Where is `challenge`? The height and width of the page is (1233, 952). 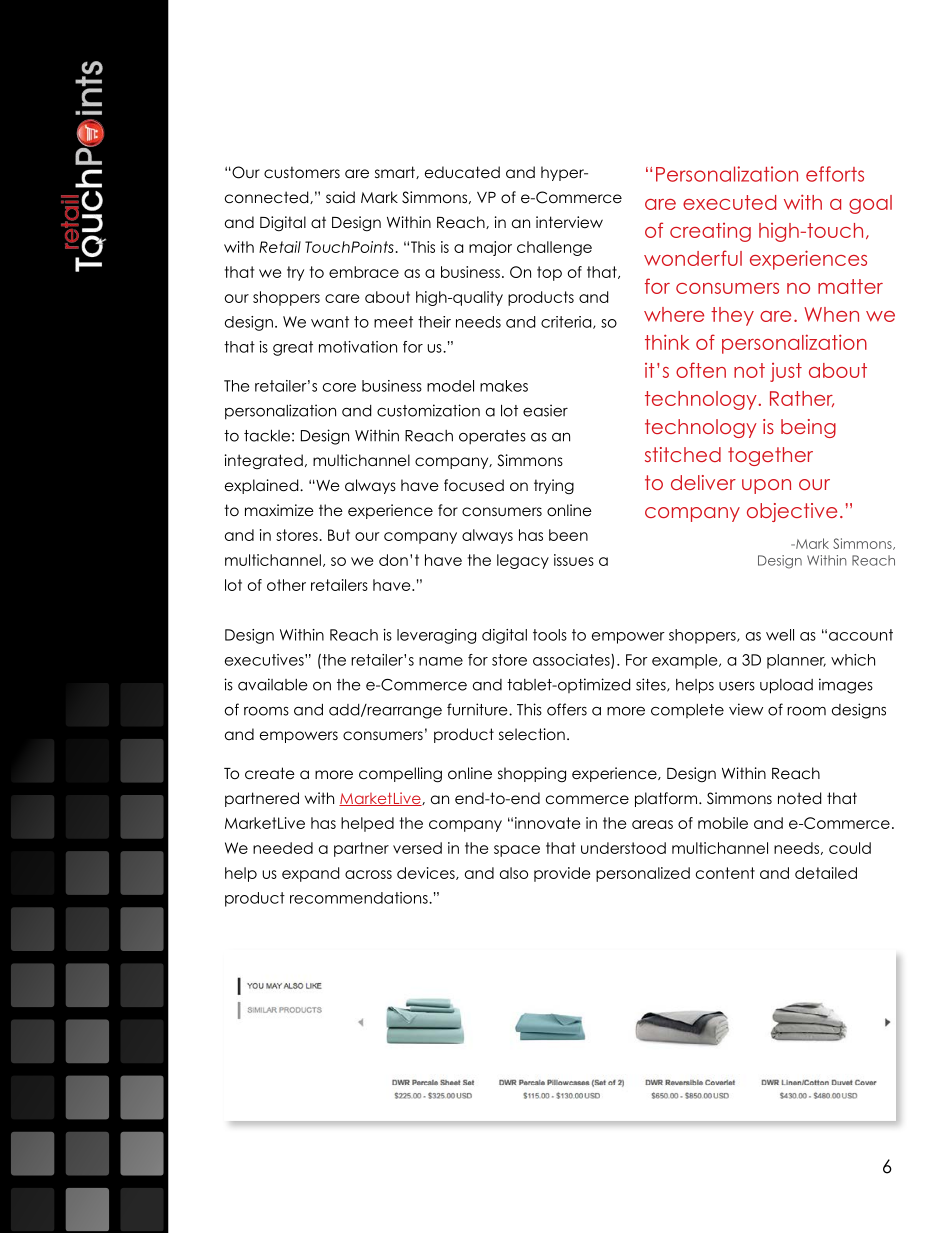
challenge is located at coordinates (554, 248).
